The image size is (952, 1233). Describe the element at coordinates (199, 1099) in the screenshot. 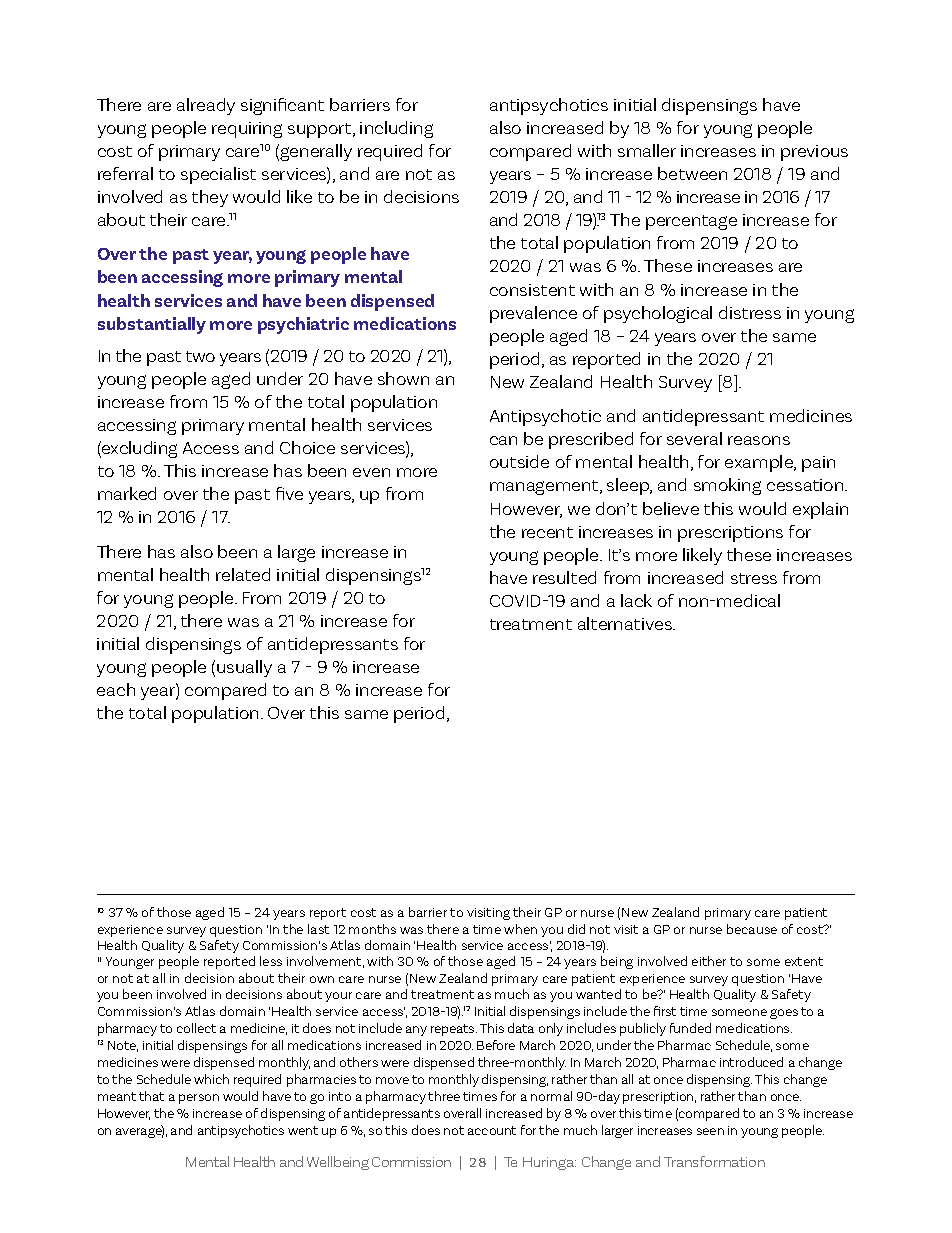

I see `person` at that location.
